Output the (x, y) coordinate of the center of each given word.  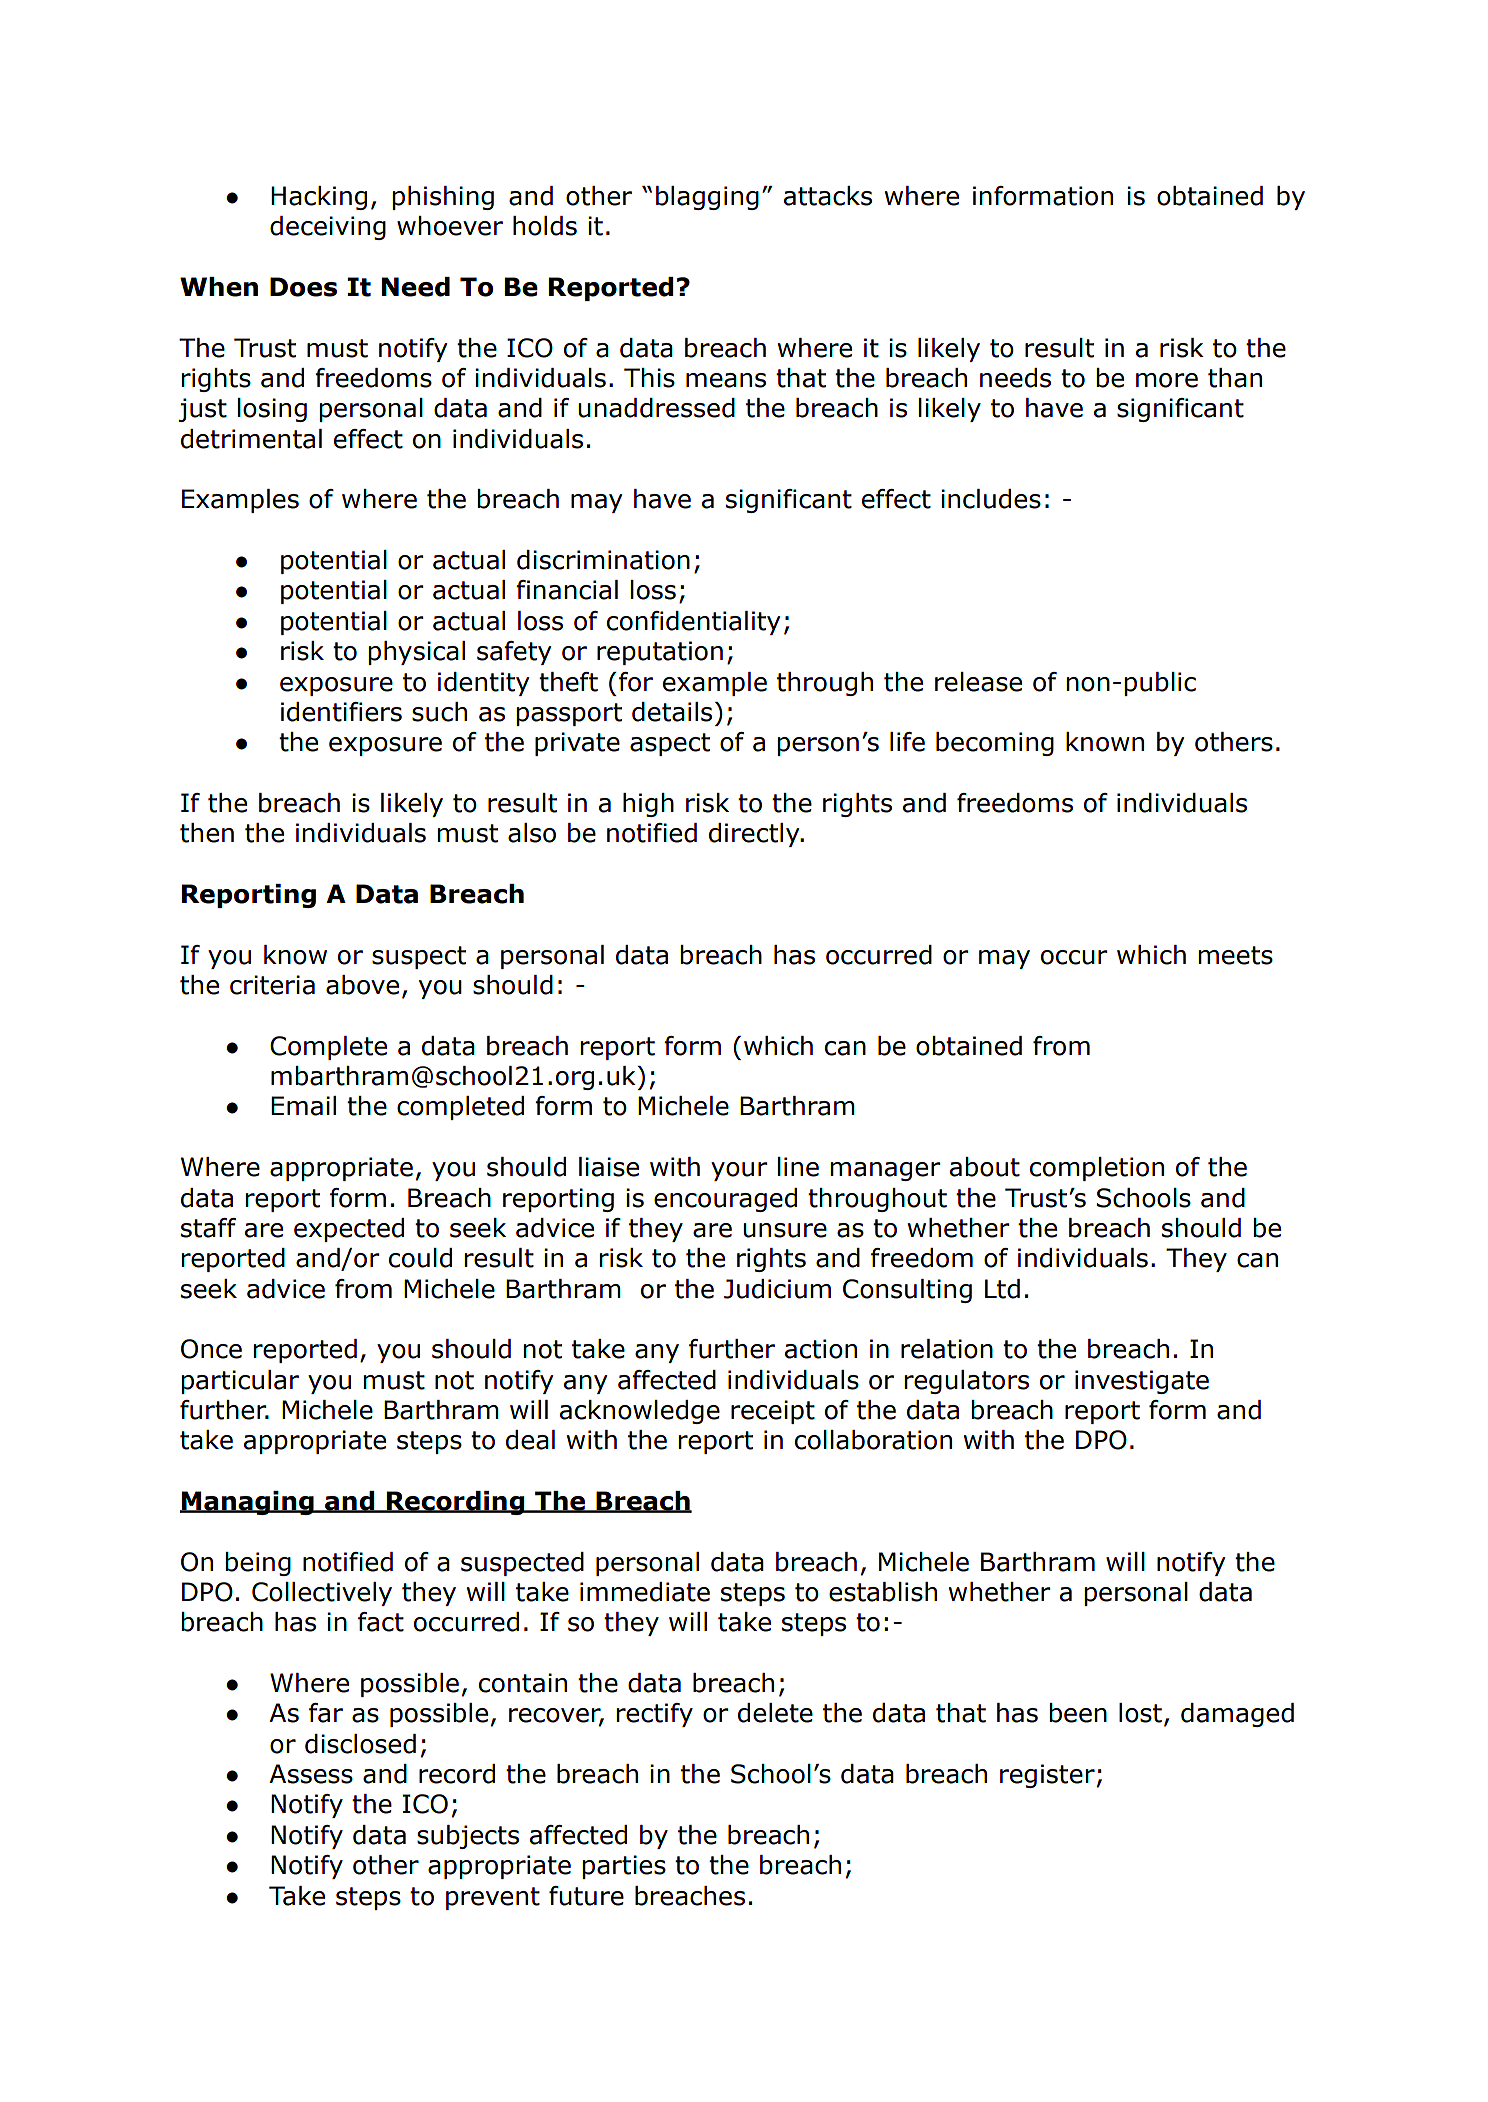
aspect (670, 744)
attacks (828, 196)
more (1167, 380)
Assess (311, 1774)
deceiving (328, 228)
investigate (1142, 1382)
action (821, 1349)
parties (624, 1867)
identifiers (341, 712)
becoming (995, 744)
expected (349, 1230)
